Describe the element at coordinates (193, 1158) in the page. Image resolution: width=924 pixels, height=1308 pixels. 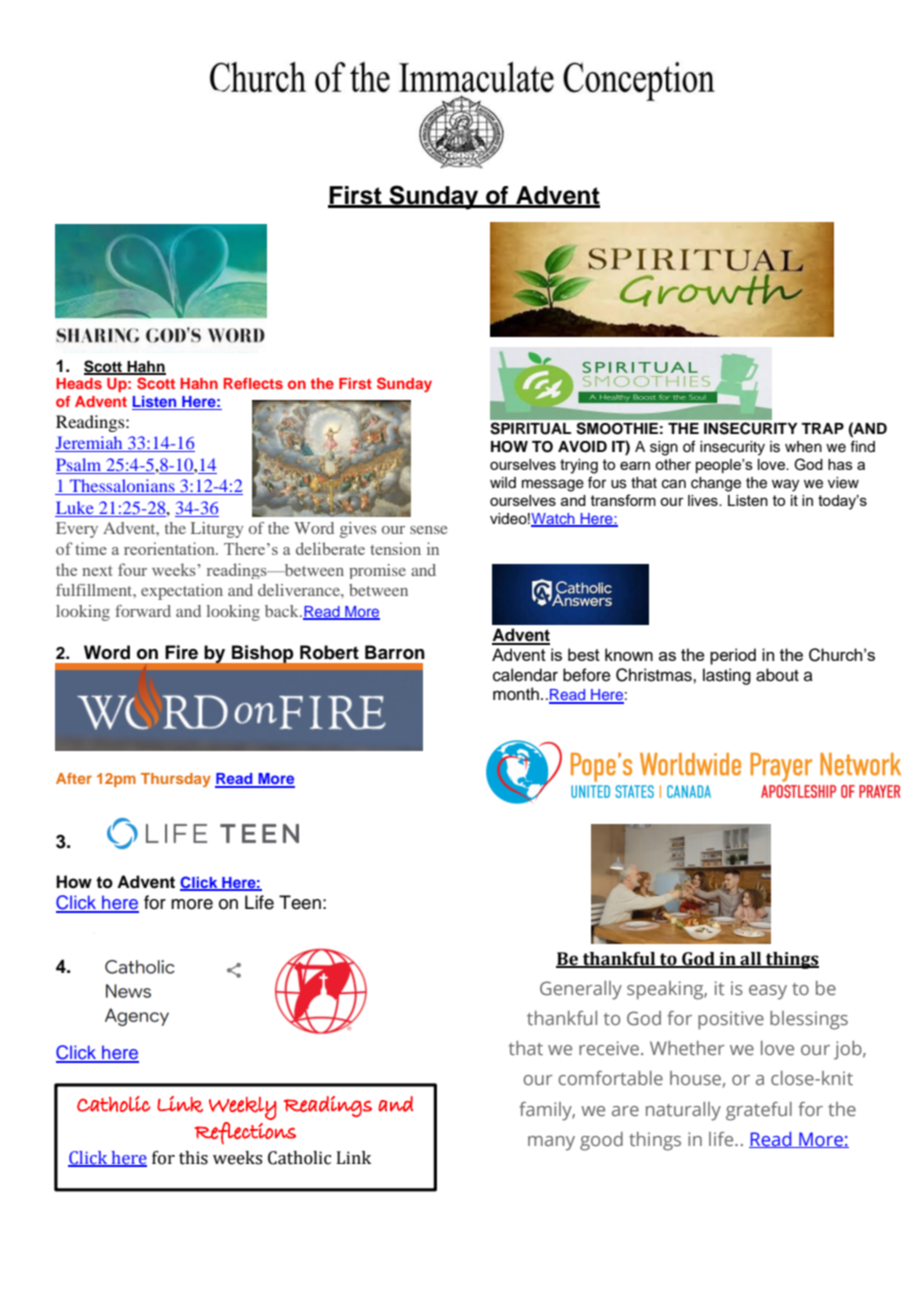
I see `this` at that location.
